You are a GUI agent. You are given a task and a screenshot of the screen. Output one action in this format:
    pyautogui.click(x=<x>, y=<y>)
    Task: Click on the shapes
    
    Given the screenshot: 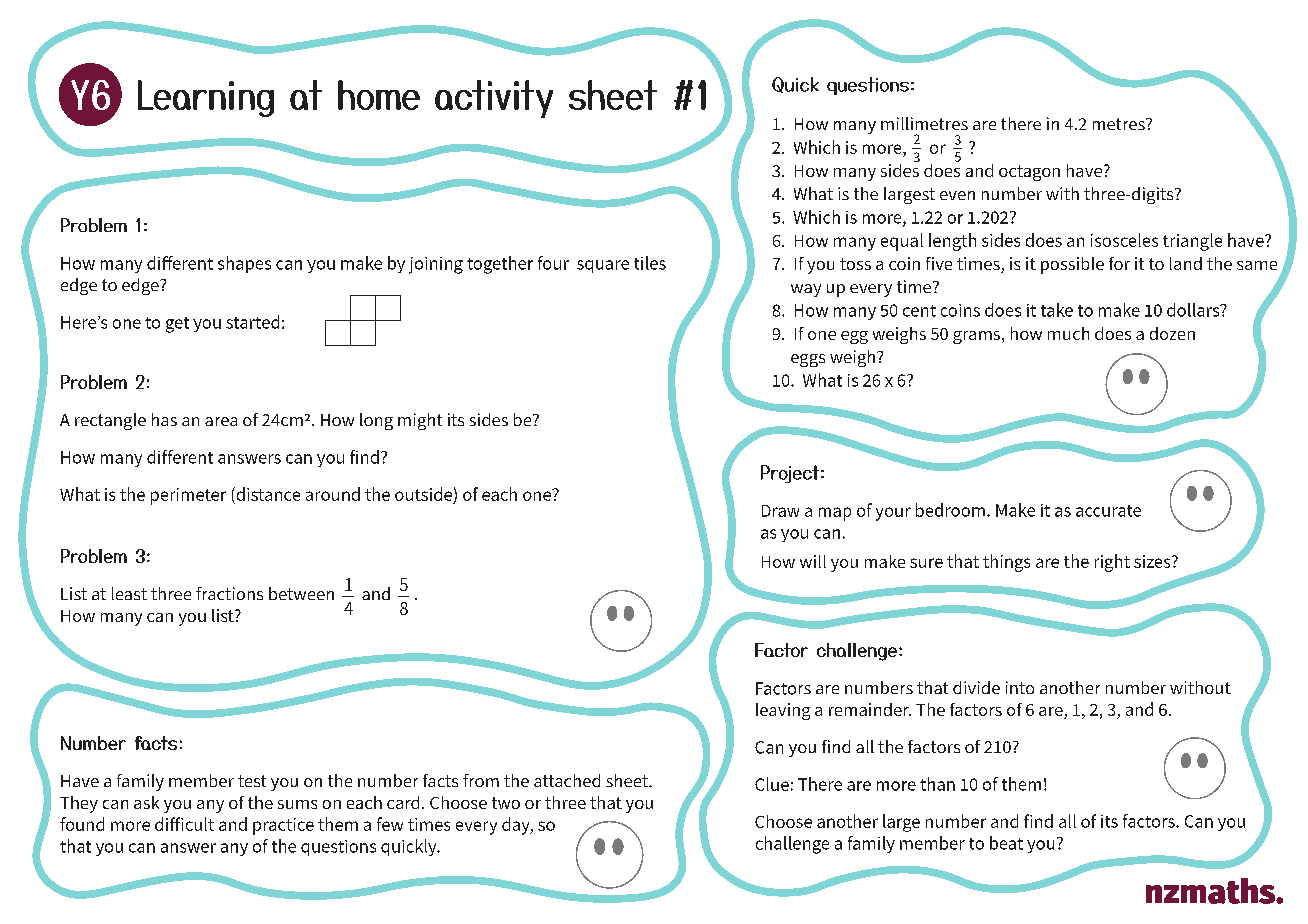 What is the action you would take?
    pyautogui.click(x=244, y=264)
